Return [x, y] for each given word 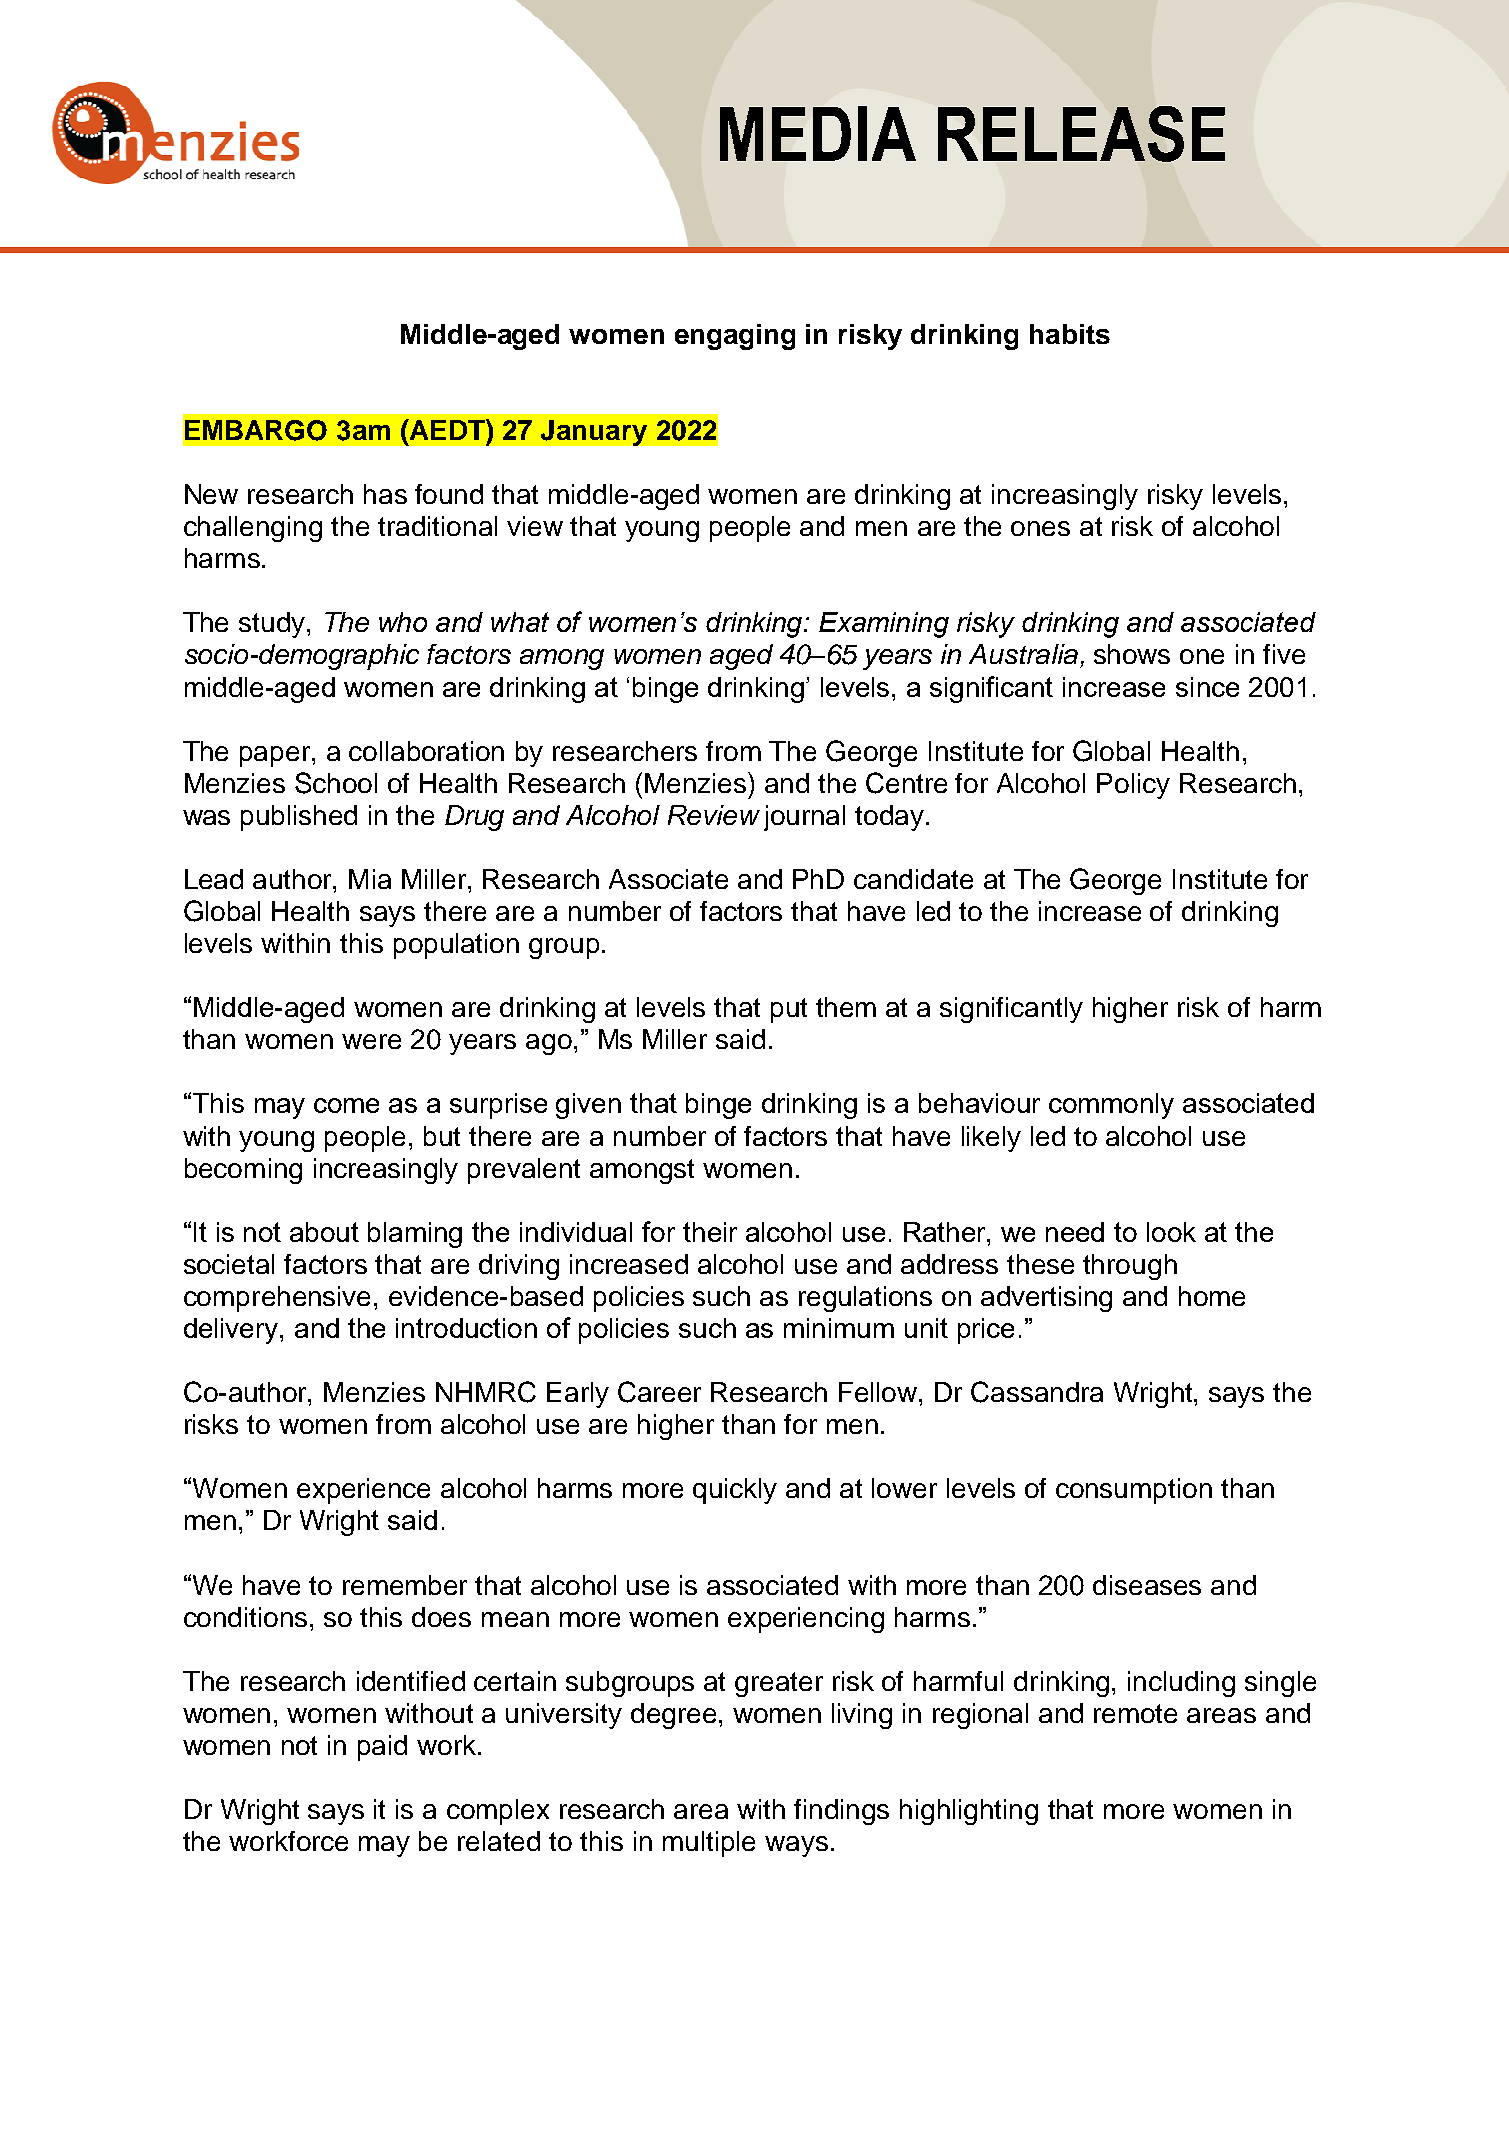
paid [382, 1748]
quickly [735, 1491]
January [594, 433]
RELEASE [1081, 134]
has [385, 494]
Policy [1133, 786]
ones [1040, 528]
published [299, 818]
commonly [1111, 1106]
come [346, 1105]
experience [363, 1491]
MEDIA [818, 133]
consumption [1134, 1491]
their [710, 1232]
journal [804, 818]
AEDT [447, 429]
